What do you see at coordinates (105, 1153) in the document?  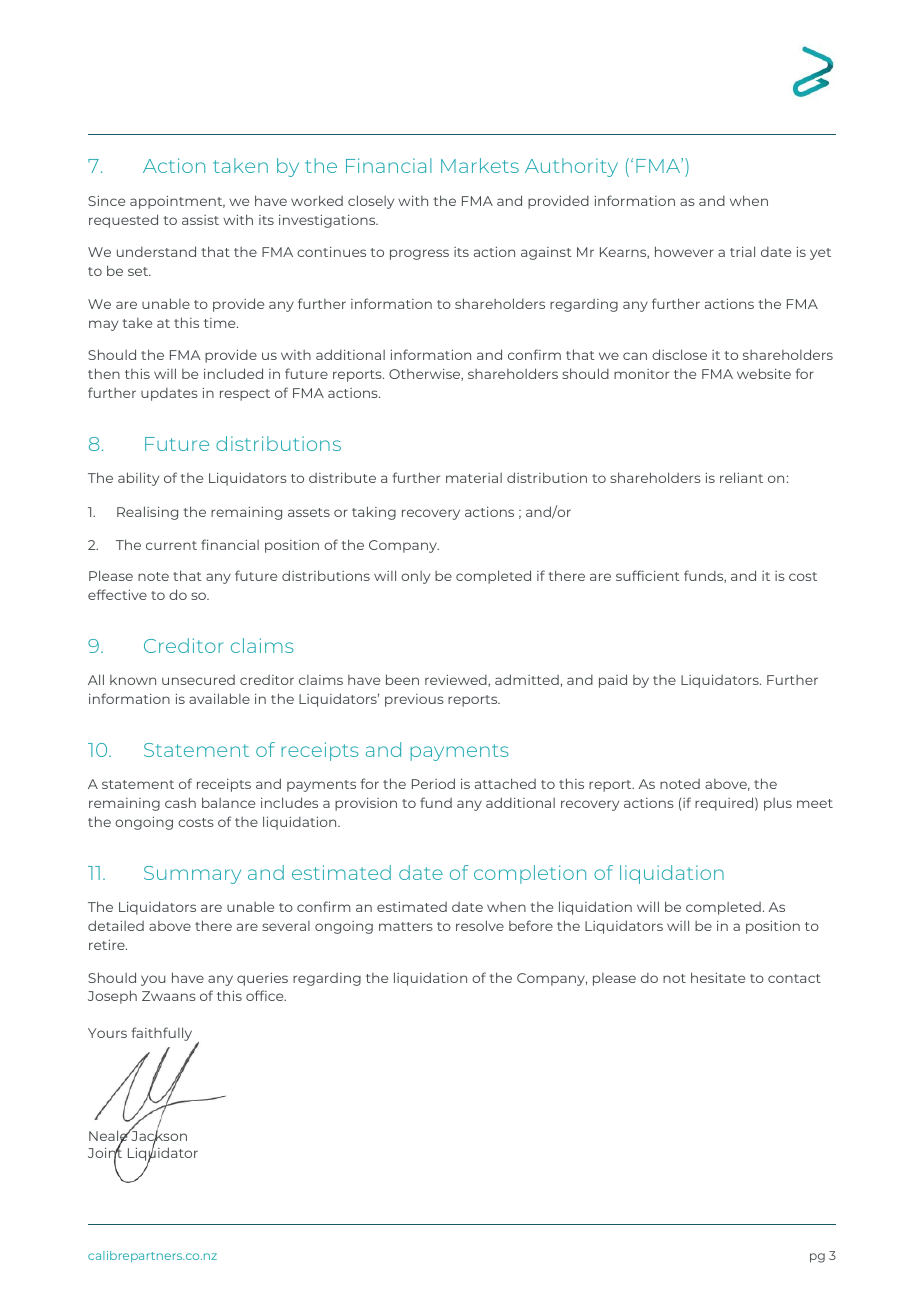 I see `Joint` at bounding box center [105, 1153].
